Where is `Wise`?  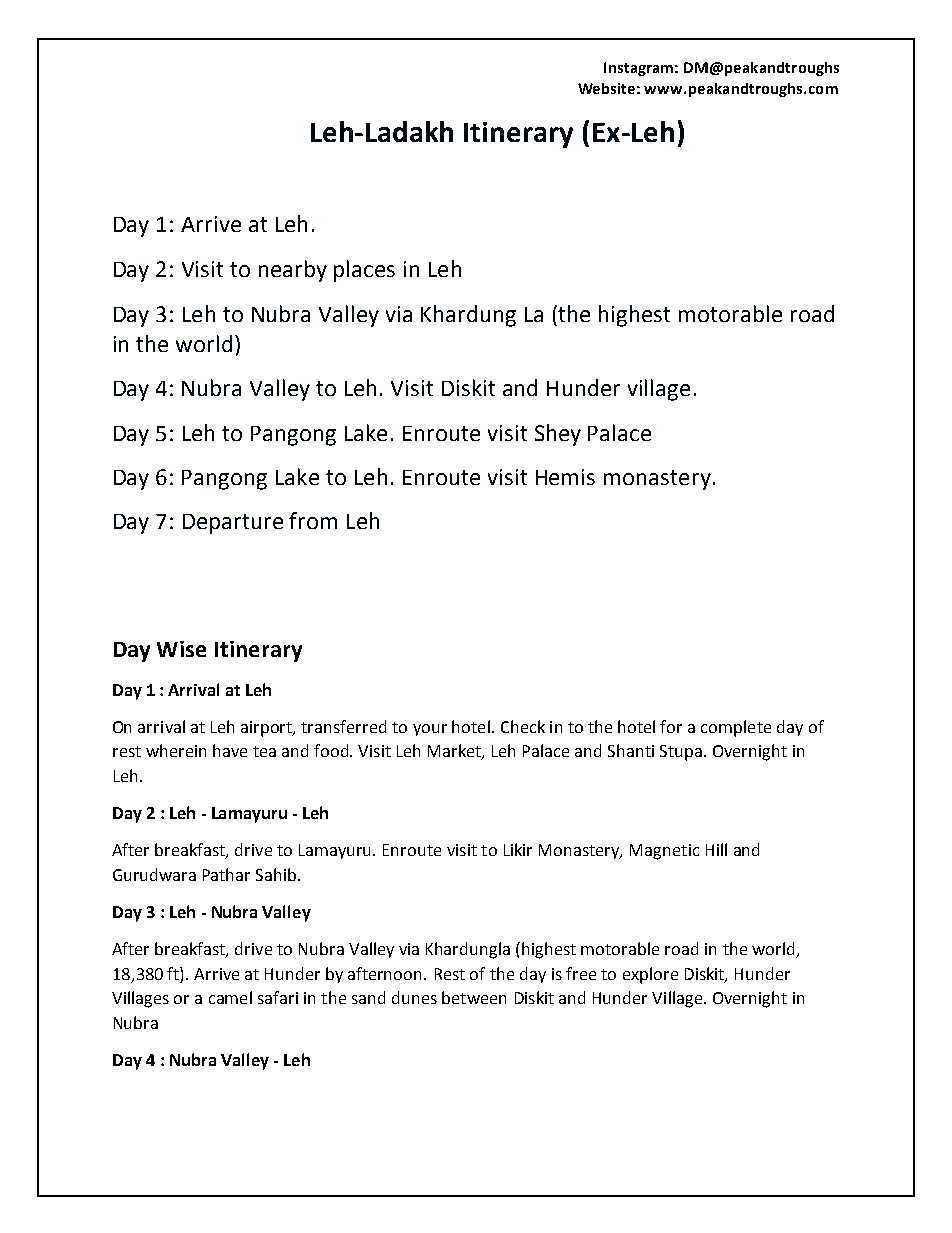 Wise is located at coordinates (181, 649).
